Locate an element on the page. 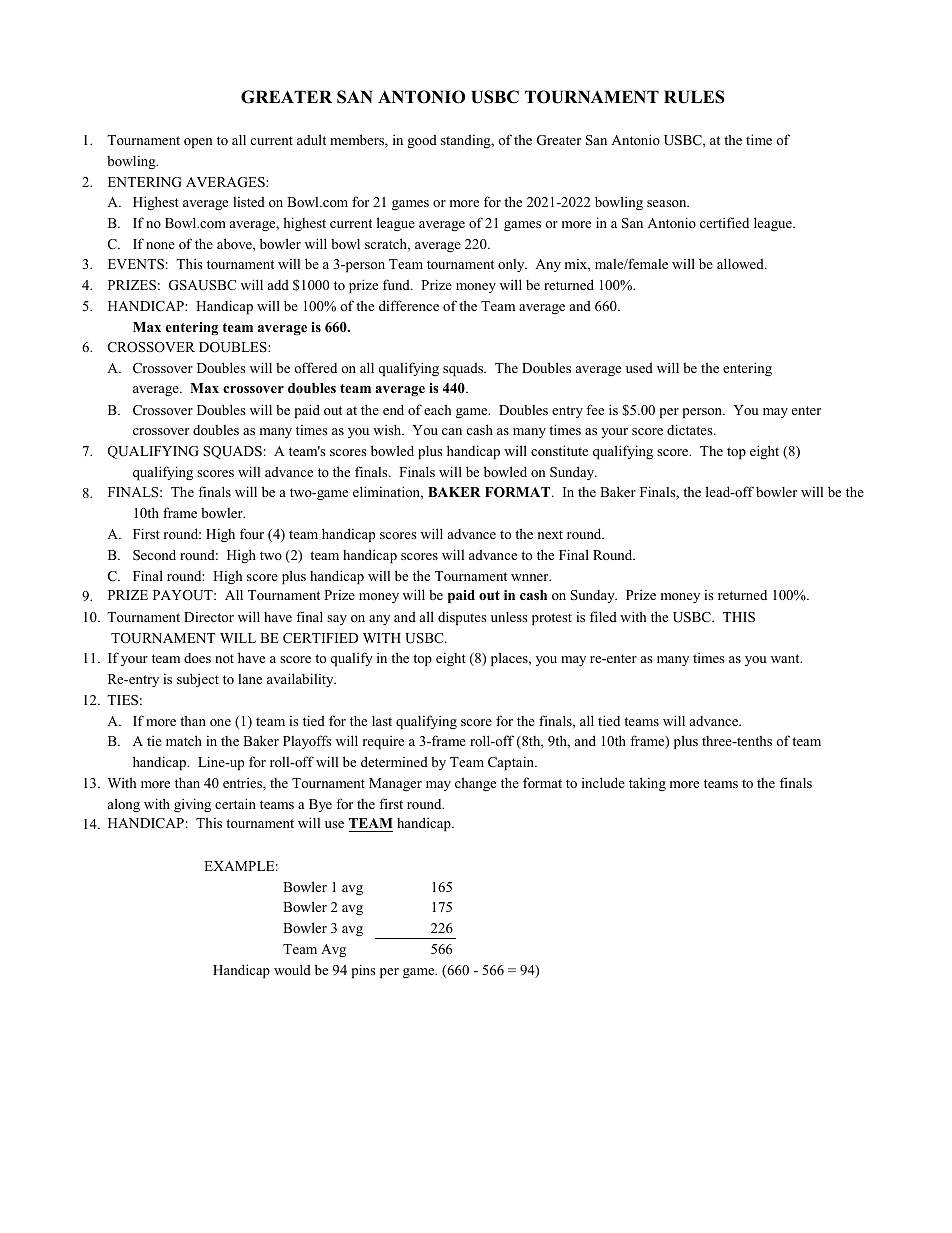 Image resolution: width=952 pixels, height=1233 pixels. would is located at coordinates (292, 969).
